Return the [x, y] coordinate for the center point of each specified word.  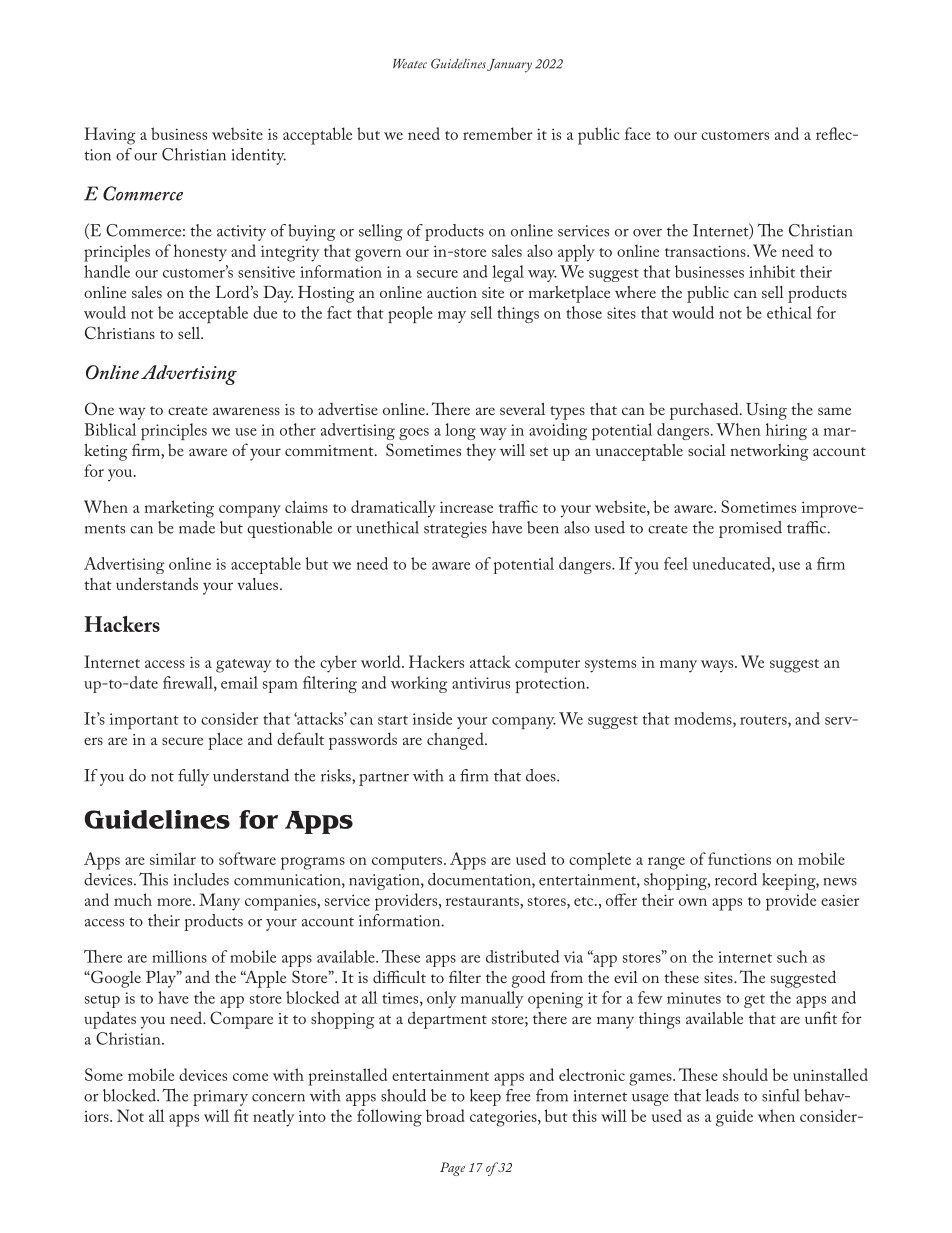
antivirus [481, 683]
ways [718, 666]
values [257, 584]
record [736, 879]
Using [766, 411]
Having [109, 136]
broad [445, 1115]
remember [497, 133]
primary [220, 1098]
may [452, 317]
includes [201, 879]
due [265, 312]
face [638, 133]
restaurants [483, 901]
